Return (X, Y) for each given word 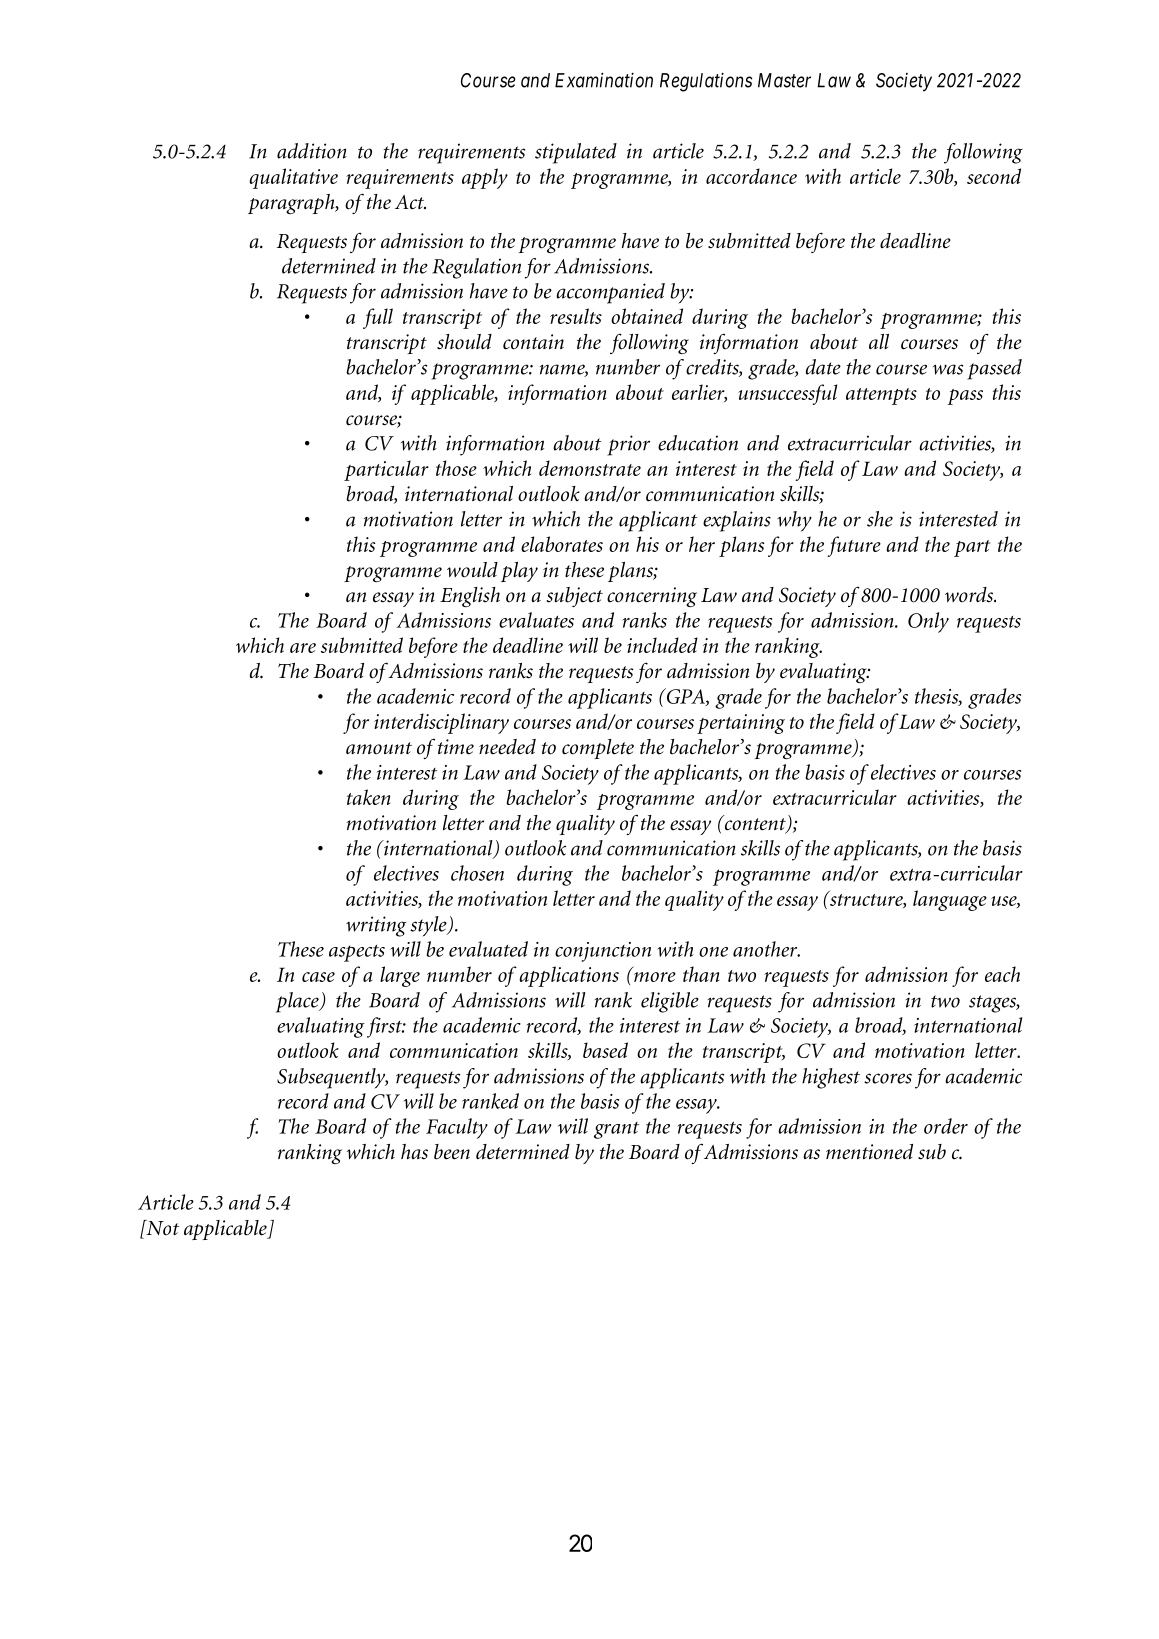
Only (928, 622)
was (948, 369)
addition (312, 151)
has (414, 1152)
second (994, 176)
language (950, 900)
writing (376, 926)
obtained (647, 316)
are (303, 648)
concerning (652, 597)
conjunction (603, 952)
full (378, 318)
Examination (604, 80)
